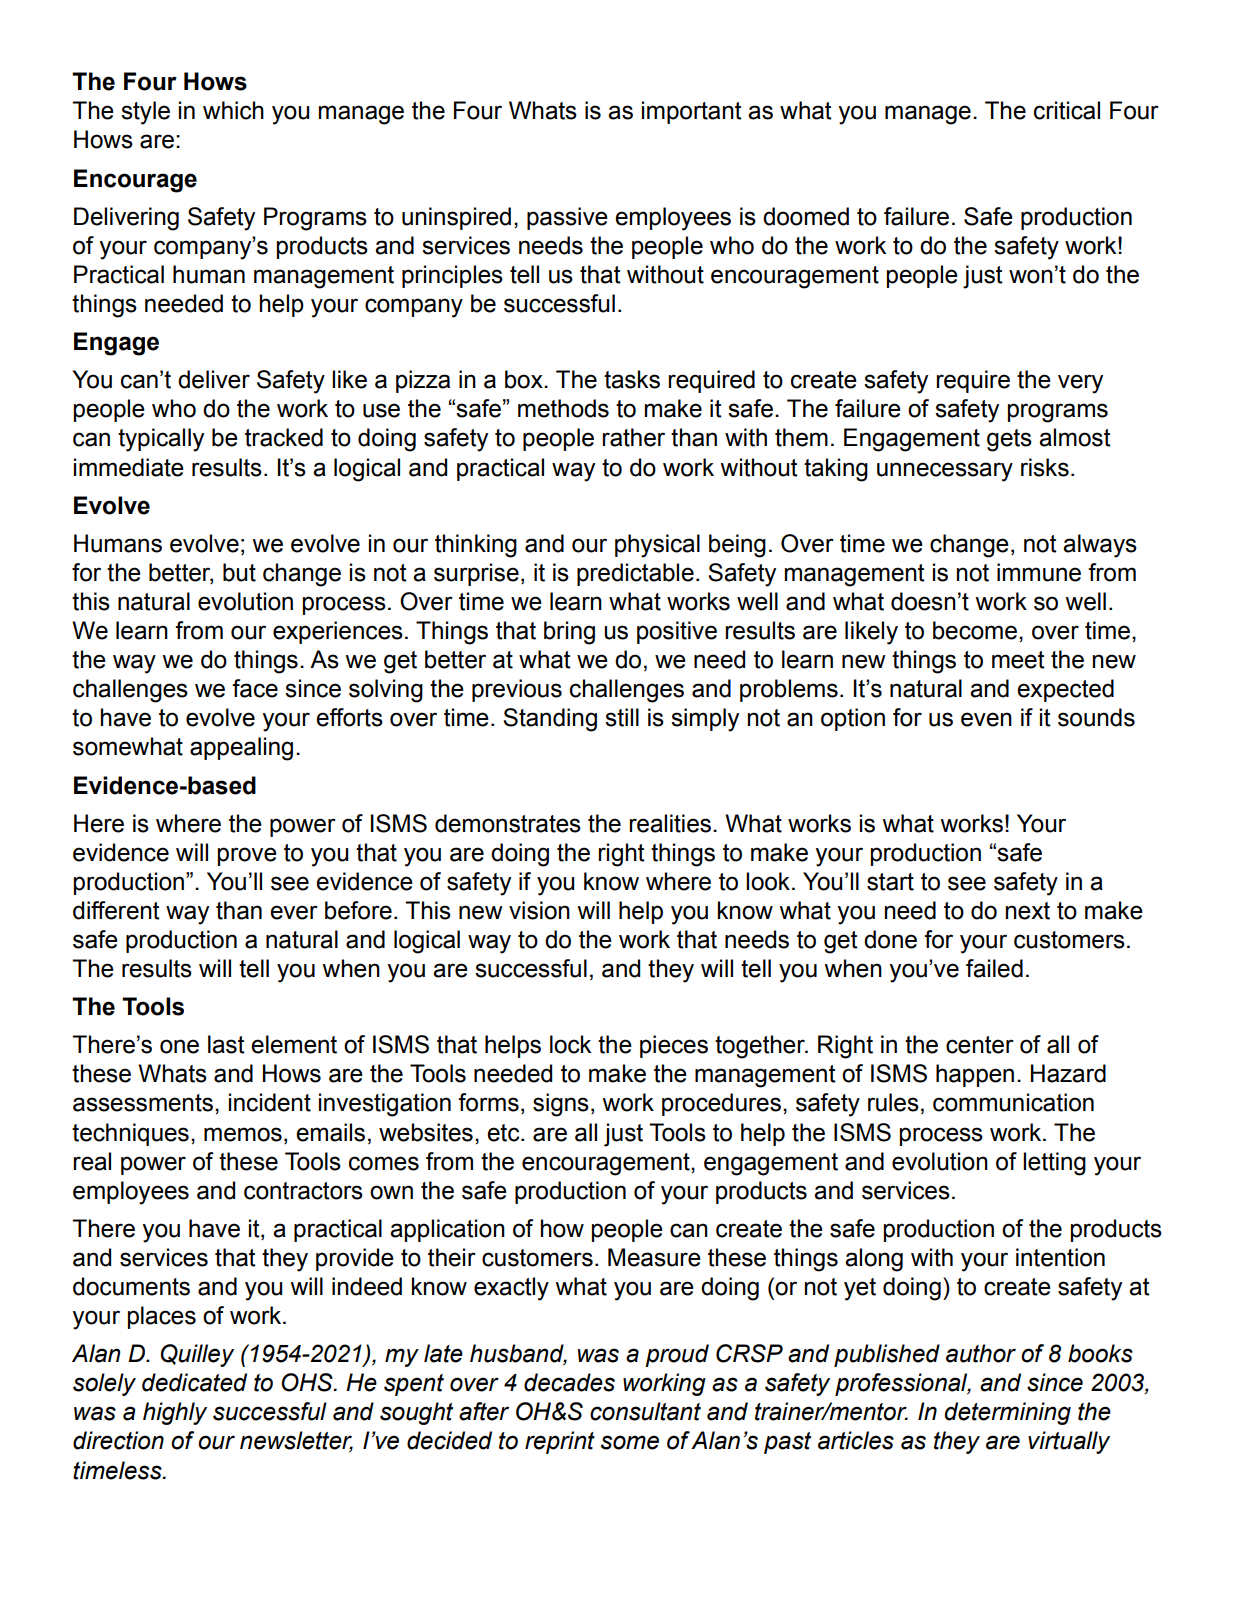  Describe the element at coordinates (294, 912) in the page. I see `ever` at that location.
